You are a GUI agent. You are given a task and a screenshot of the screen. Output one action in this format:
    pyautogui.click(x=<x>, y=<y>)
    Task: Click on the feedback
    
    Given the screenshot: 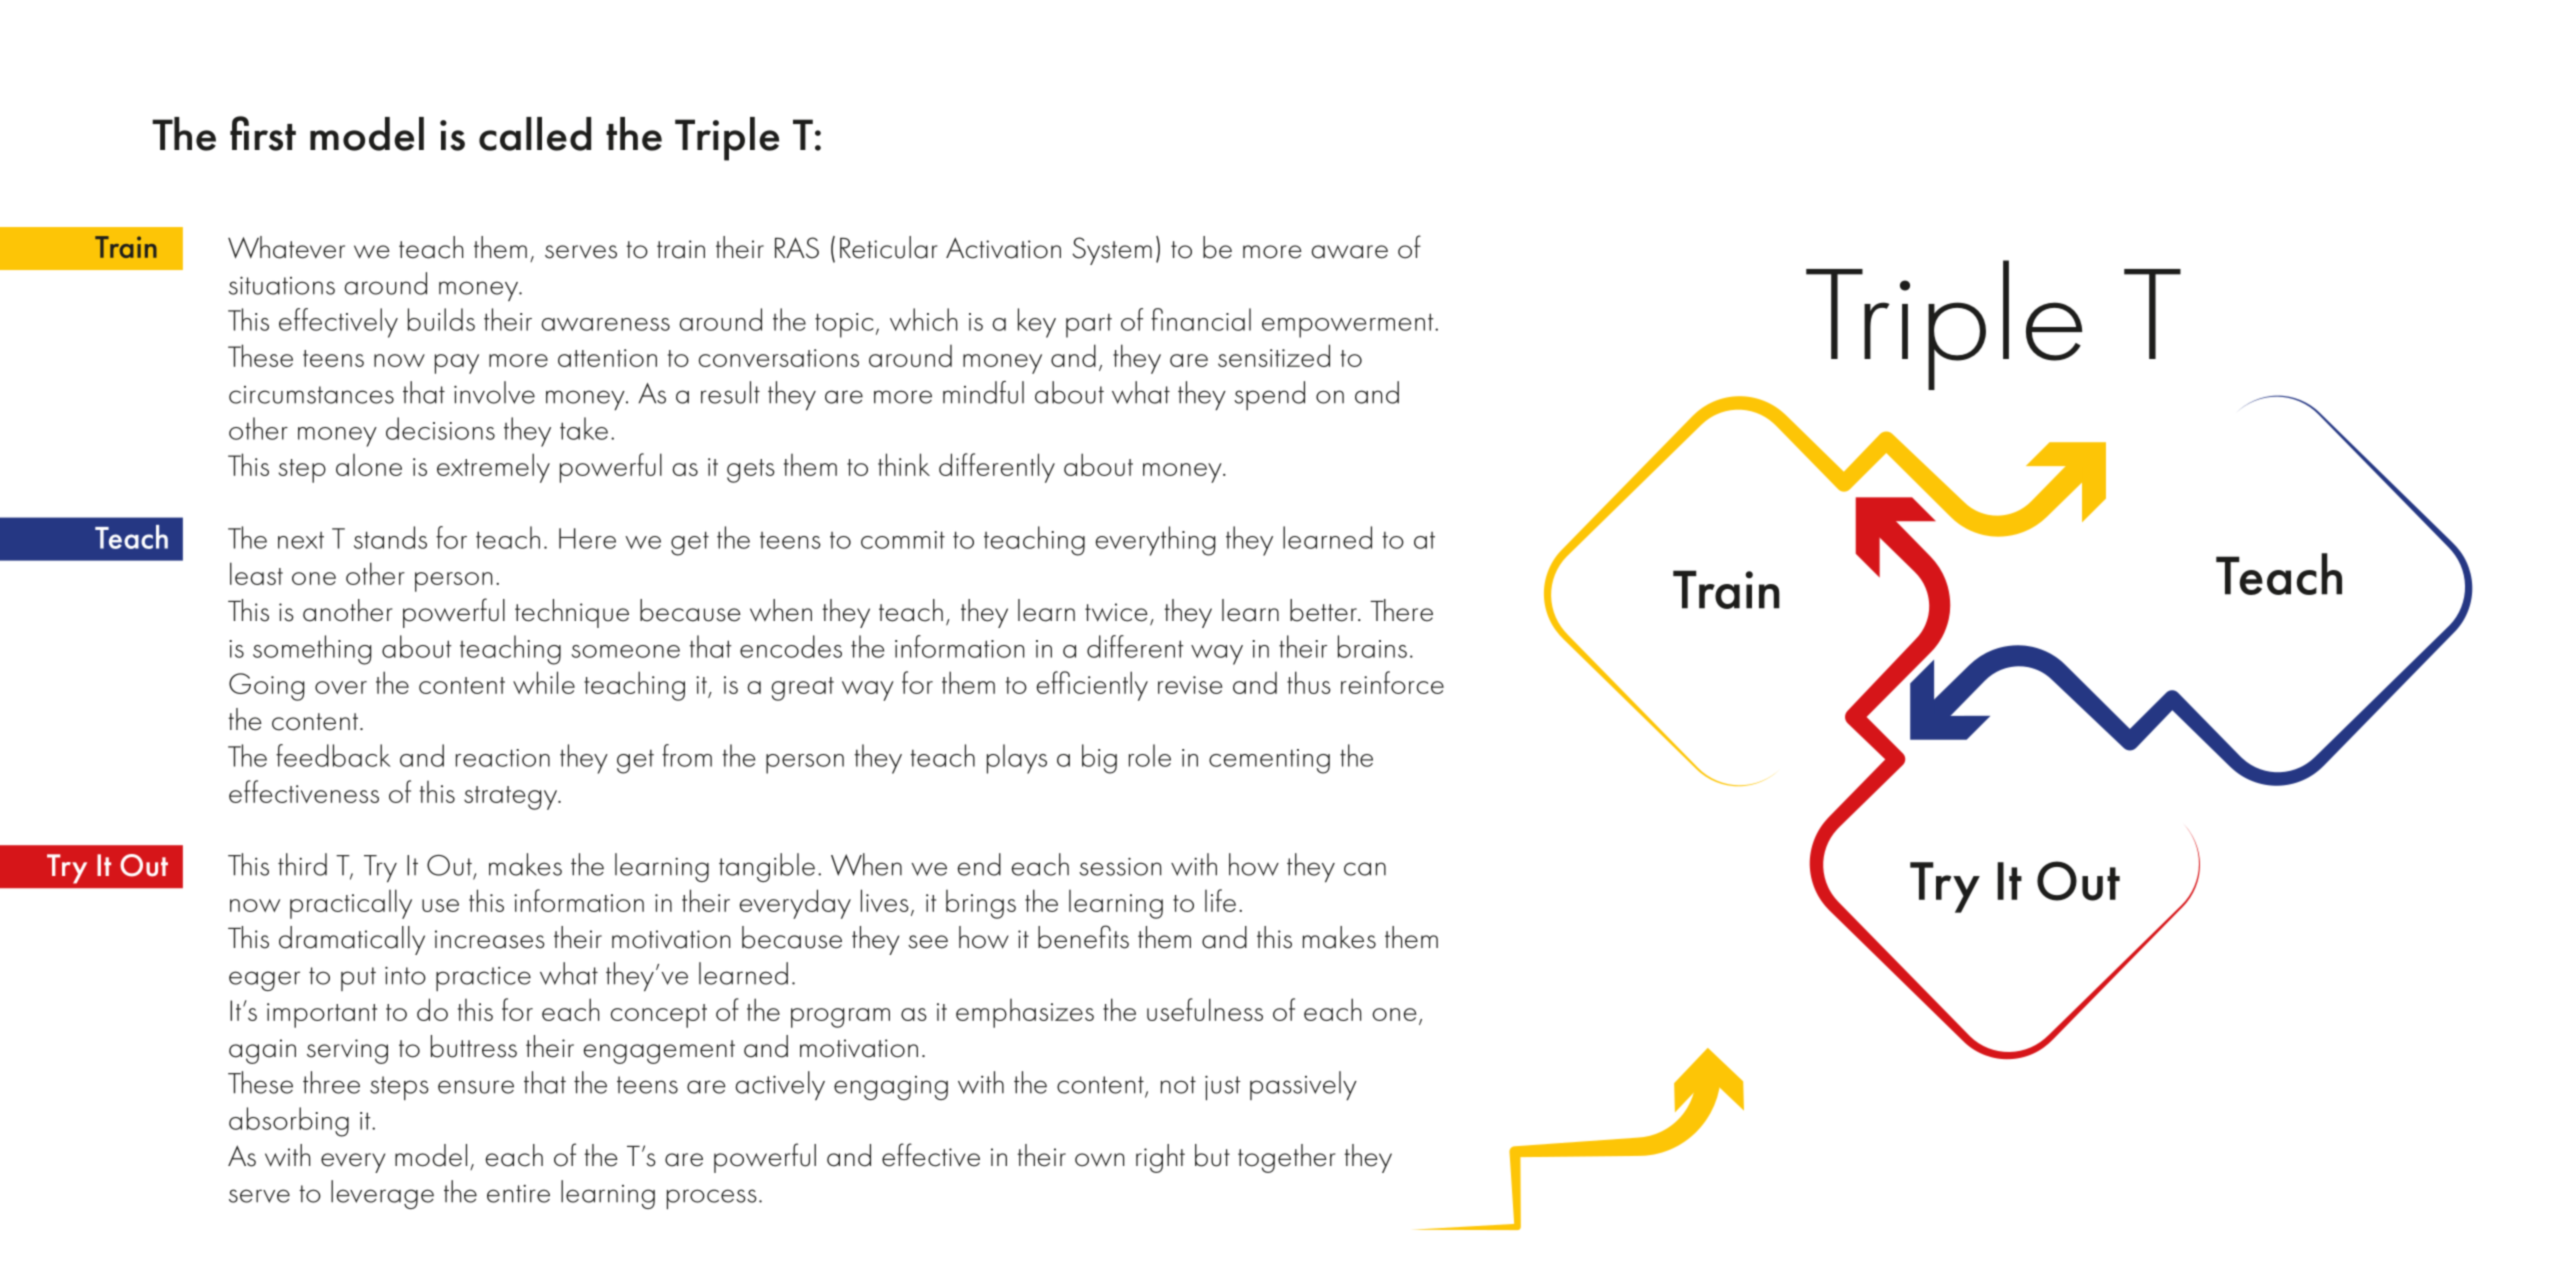 What is the action you would take?
    pyautogui.click(x=333, y=755)
